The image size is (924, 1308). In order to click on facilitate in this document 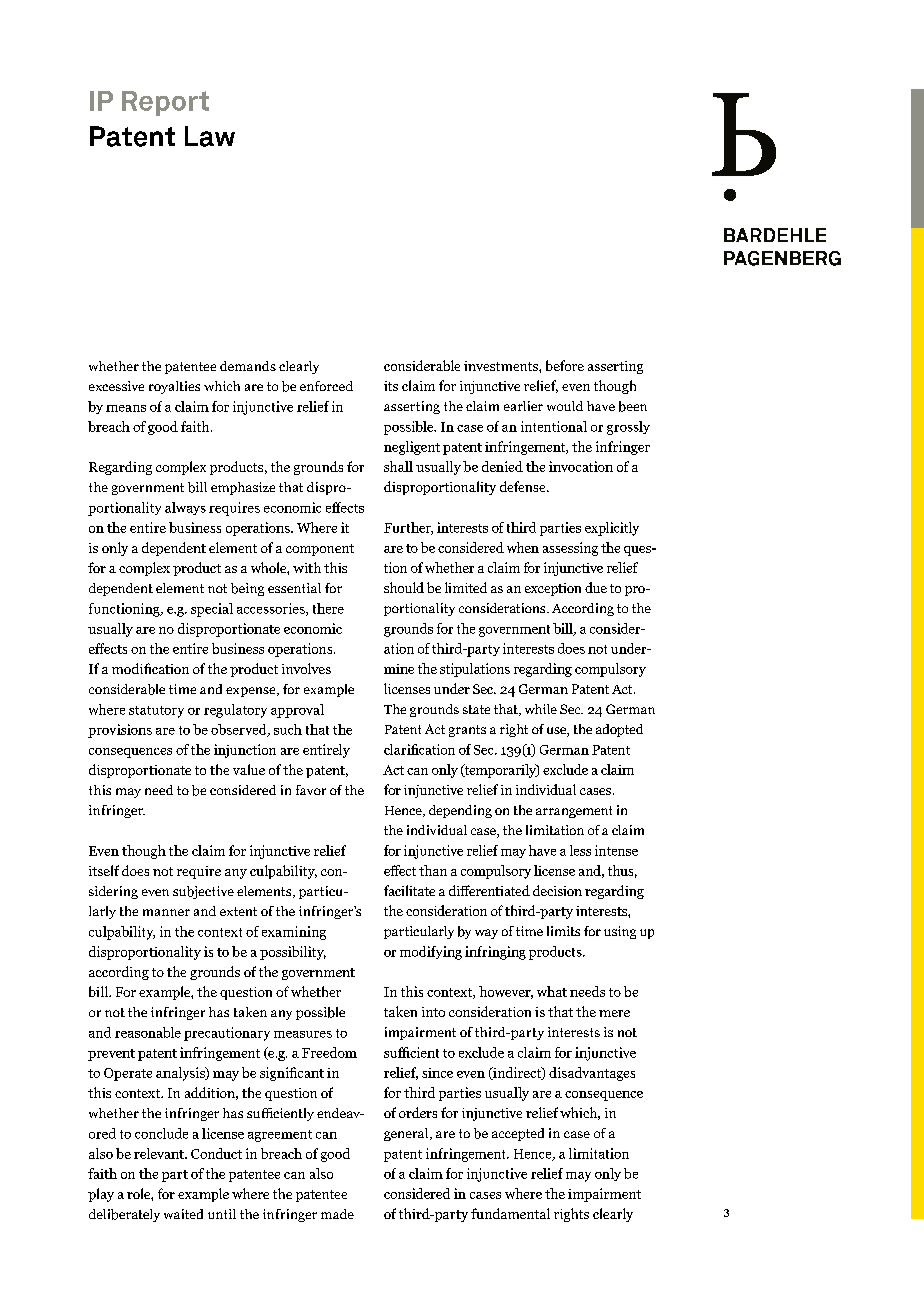, I will do `click(409, 890)`.
